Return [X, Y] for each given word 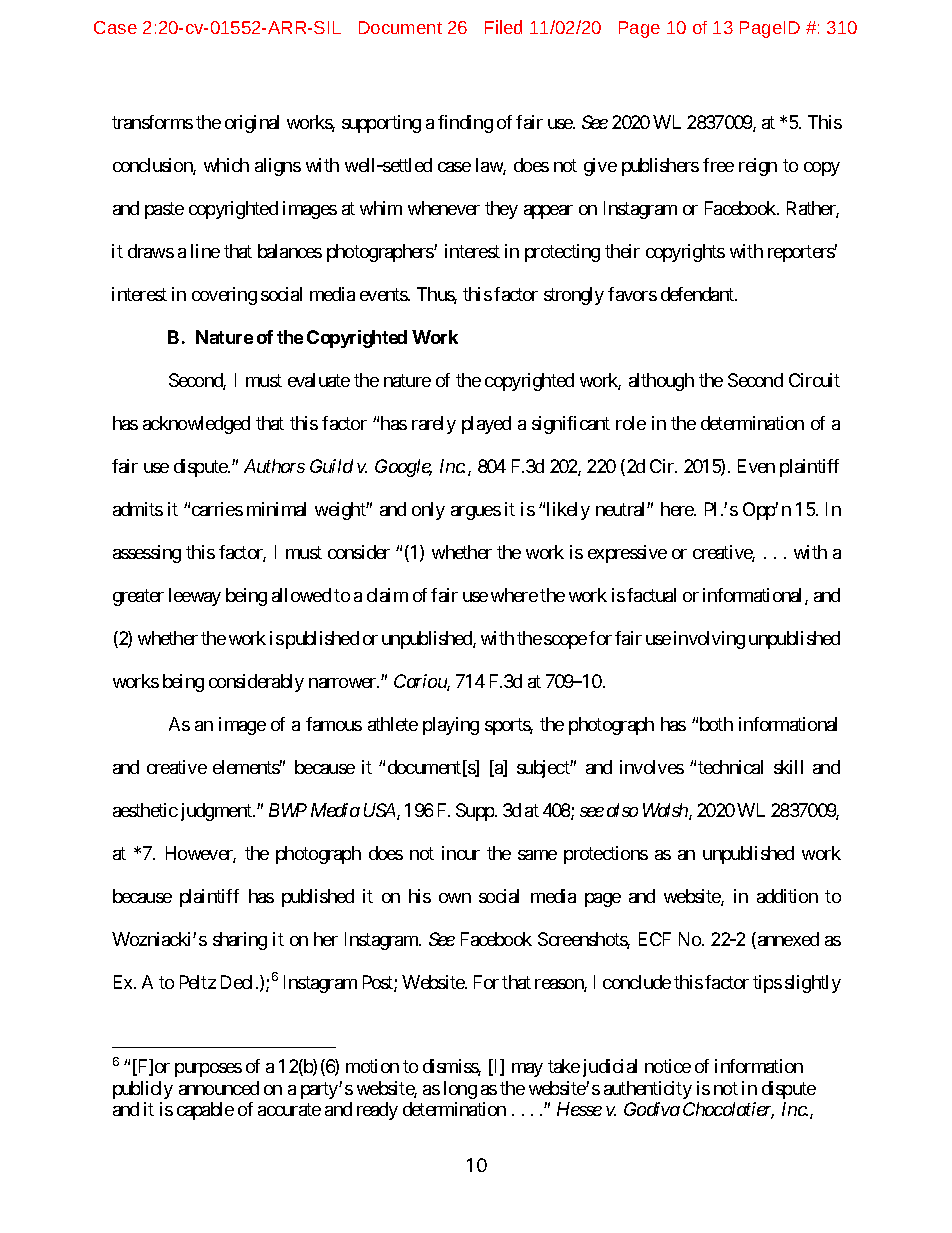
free [718, 165]
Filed [503, 27]
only [428, 511]
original [252, 124]
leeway [195, 597]
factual [651, 595]
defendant [698, 294]
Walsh [666, 811]
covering [224, 296]
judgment [217, 812]
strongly [574, 296]
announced [219, 1088]
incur [461, 853]
